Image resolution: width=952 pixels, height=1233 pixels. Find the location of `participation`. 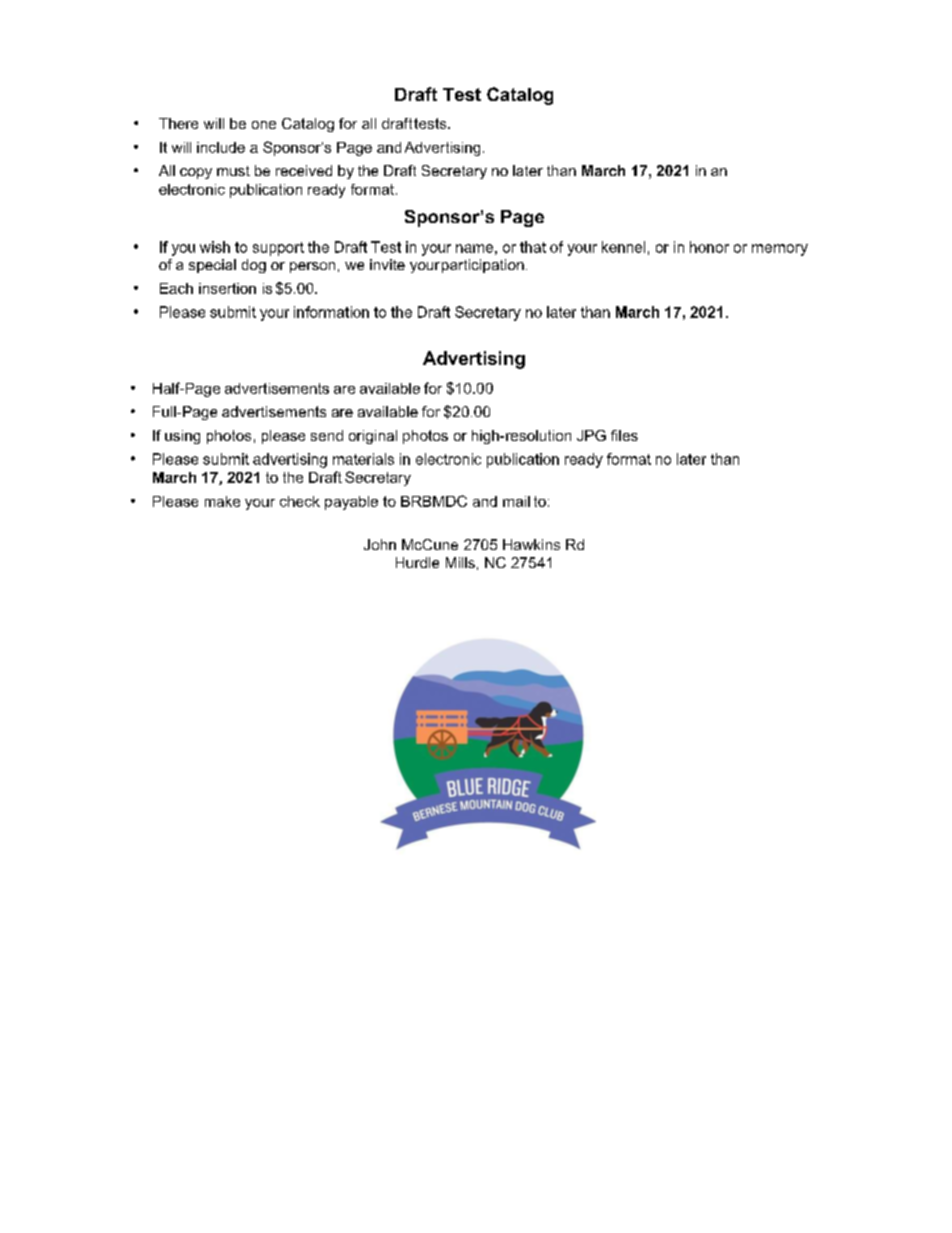

participation is located at coordinates (483, 266).
